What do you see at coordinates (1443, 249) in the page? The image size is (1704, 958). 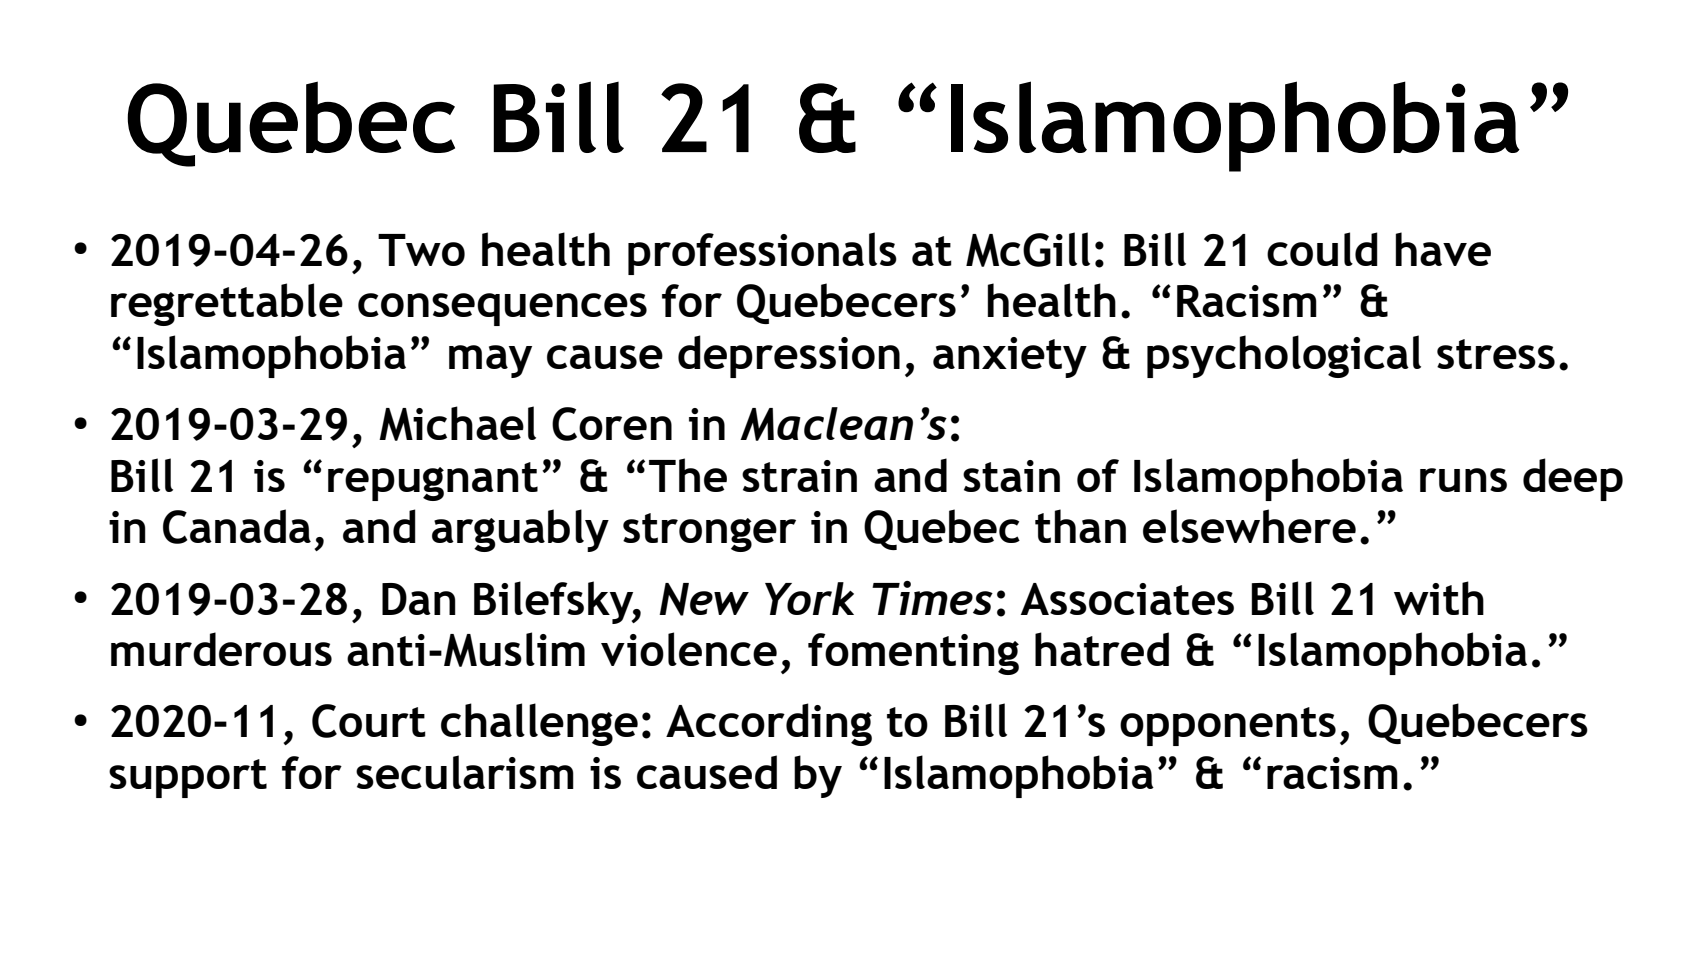 I see `have` at bounding box center [1443, 249].
